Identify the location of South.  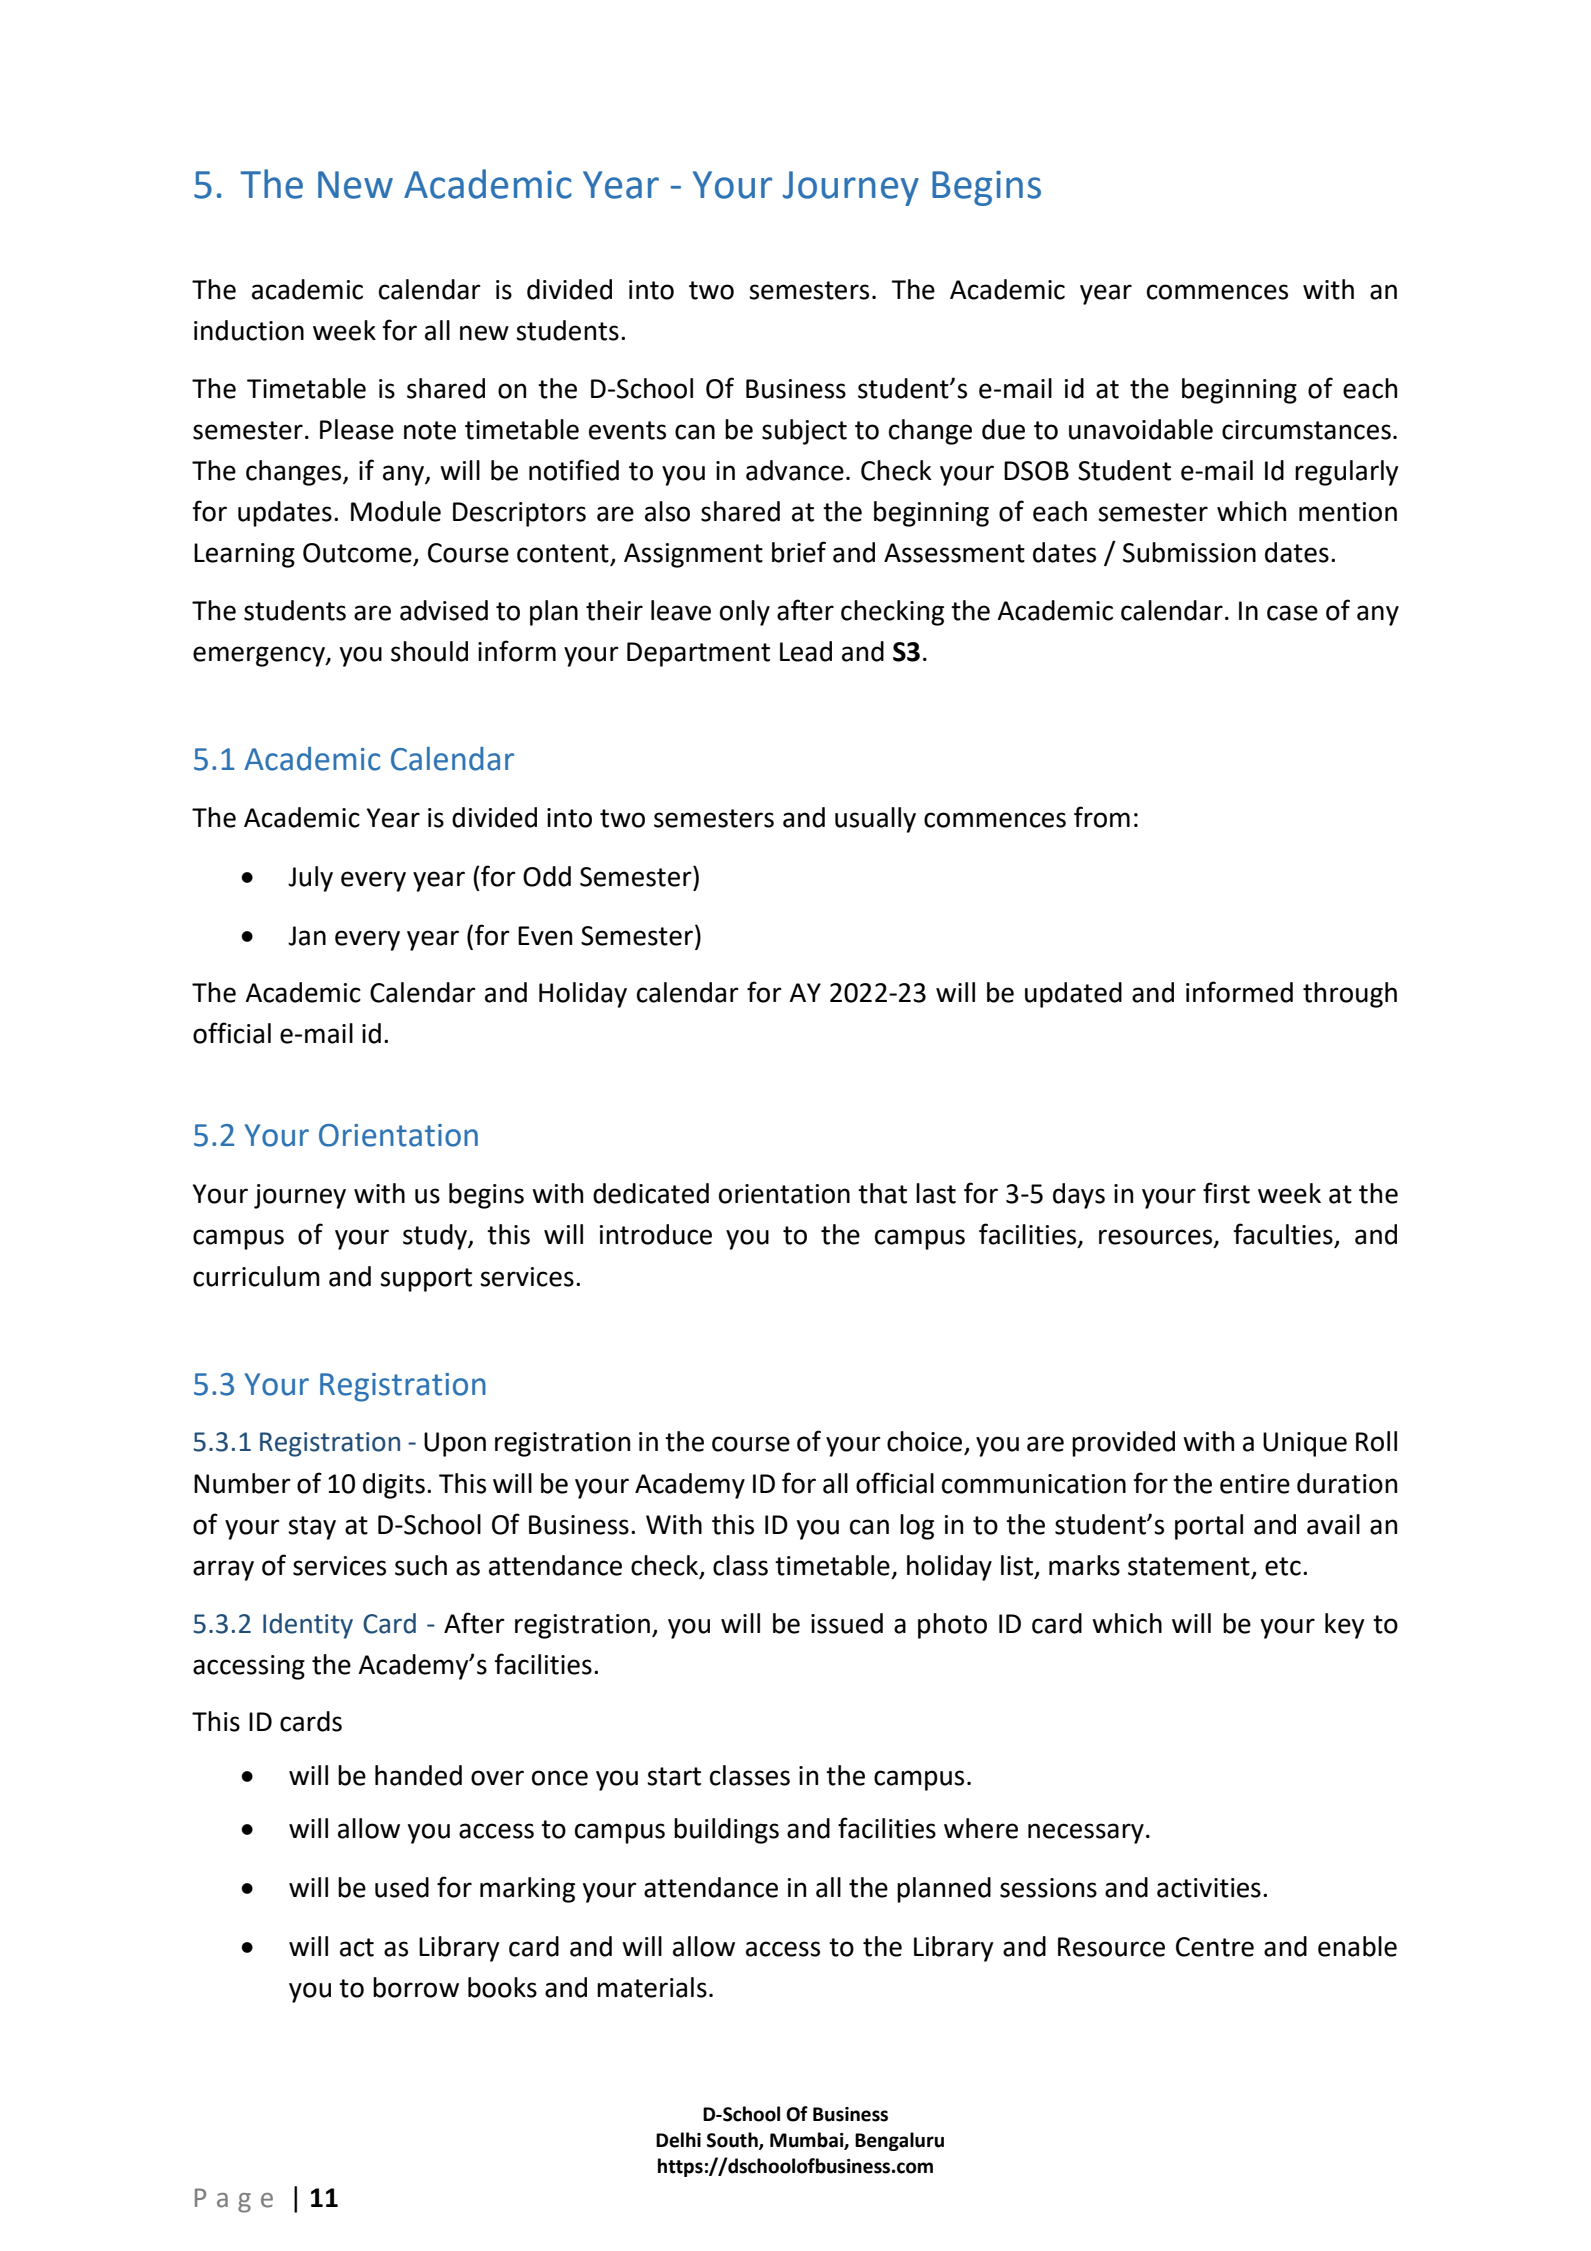
(733, 2141).
